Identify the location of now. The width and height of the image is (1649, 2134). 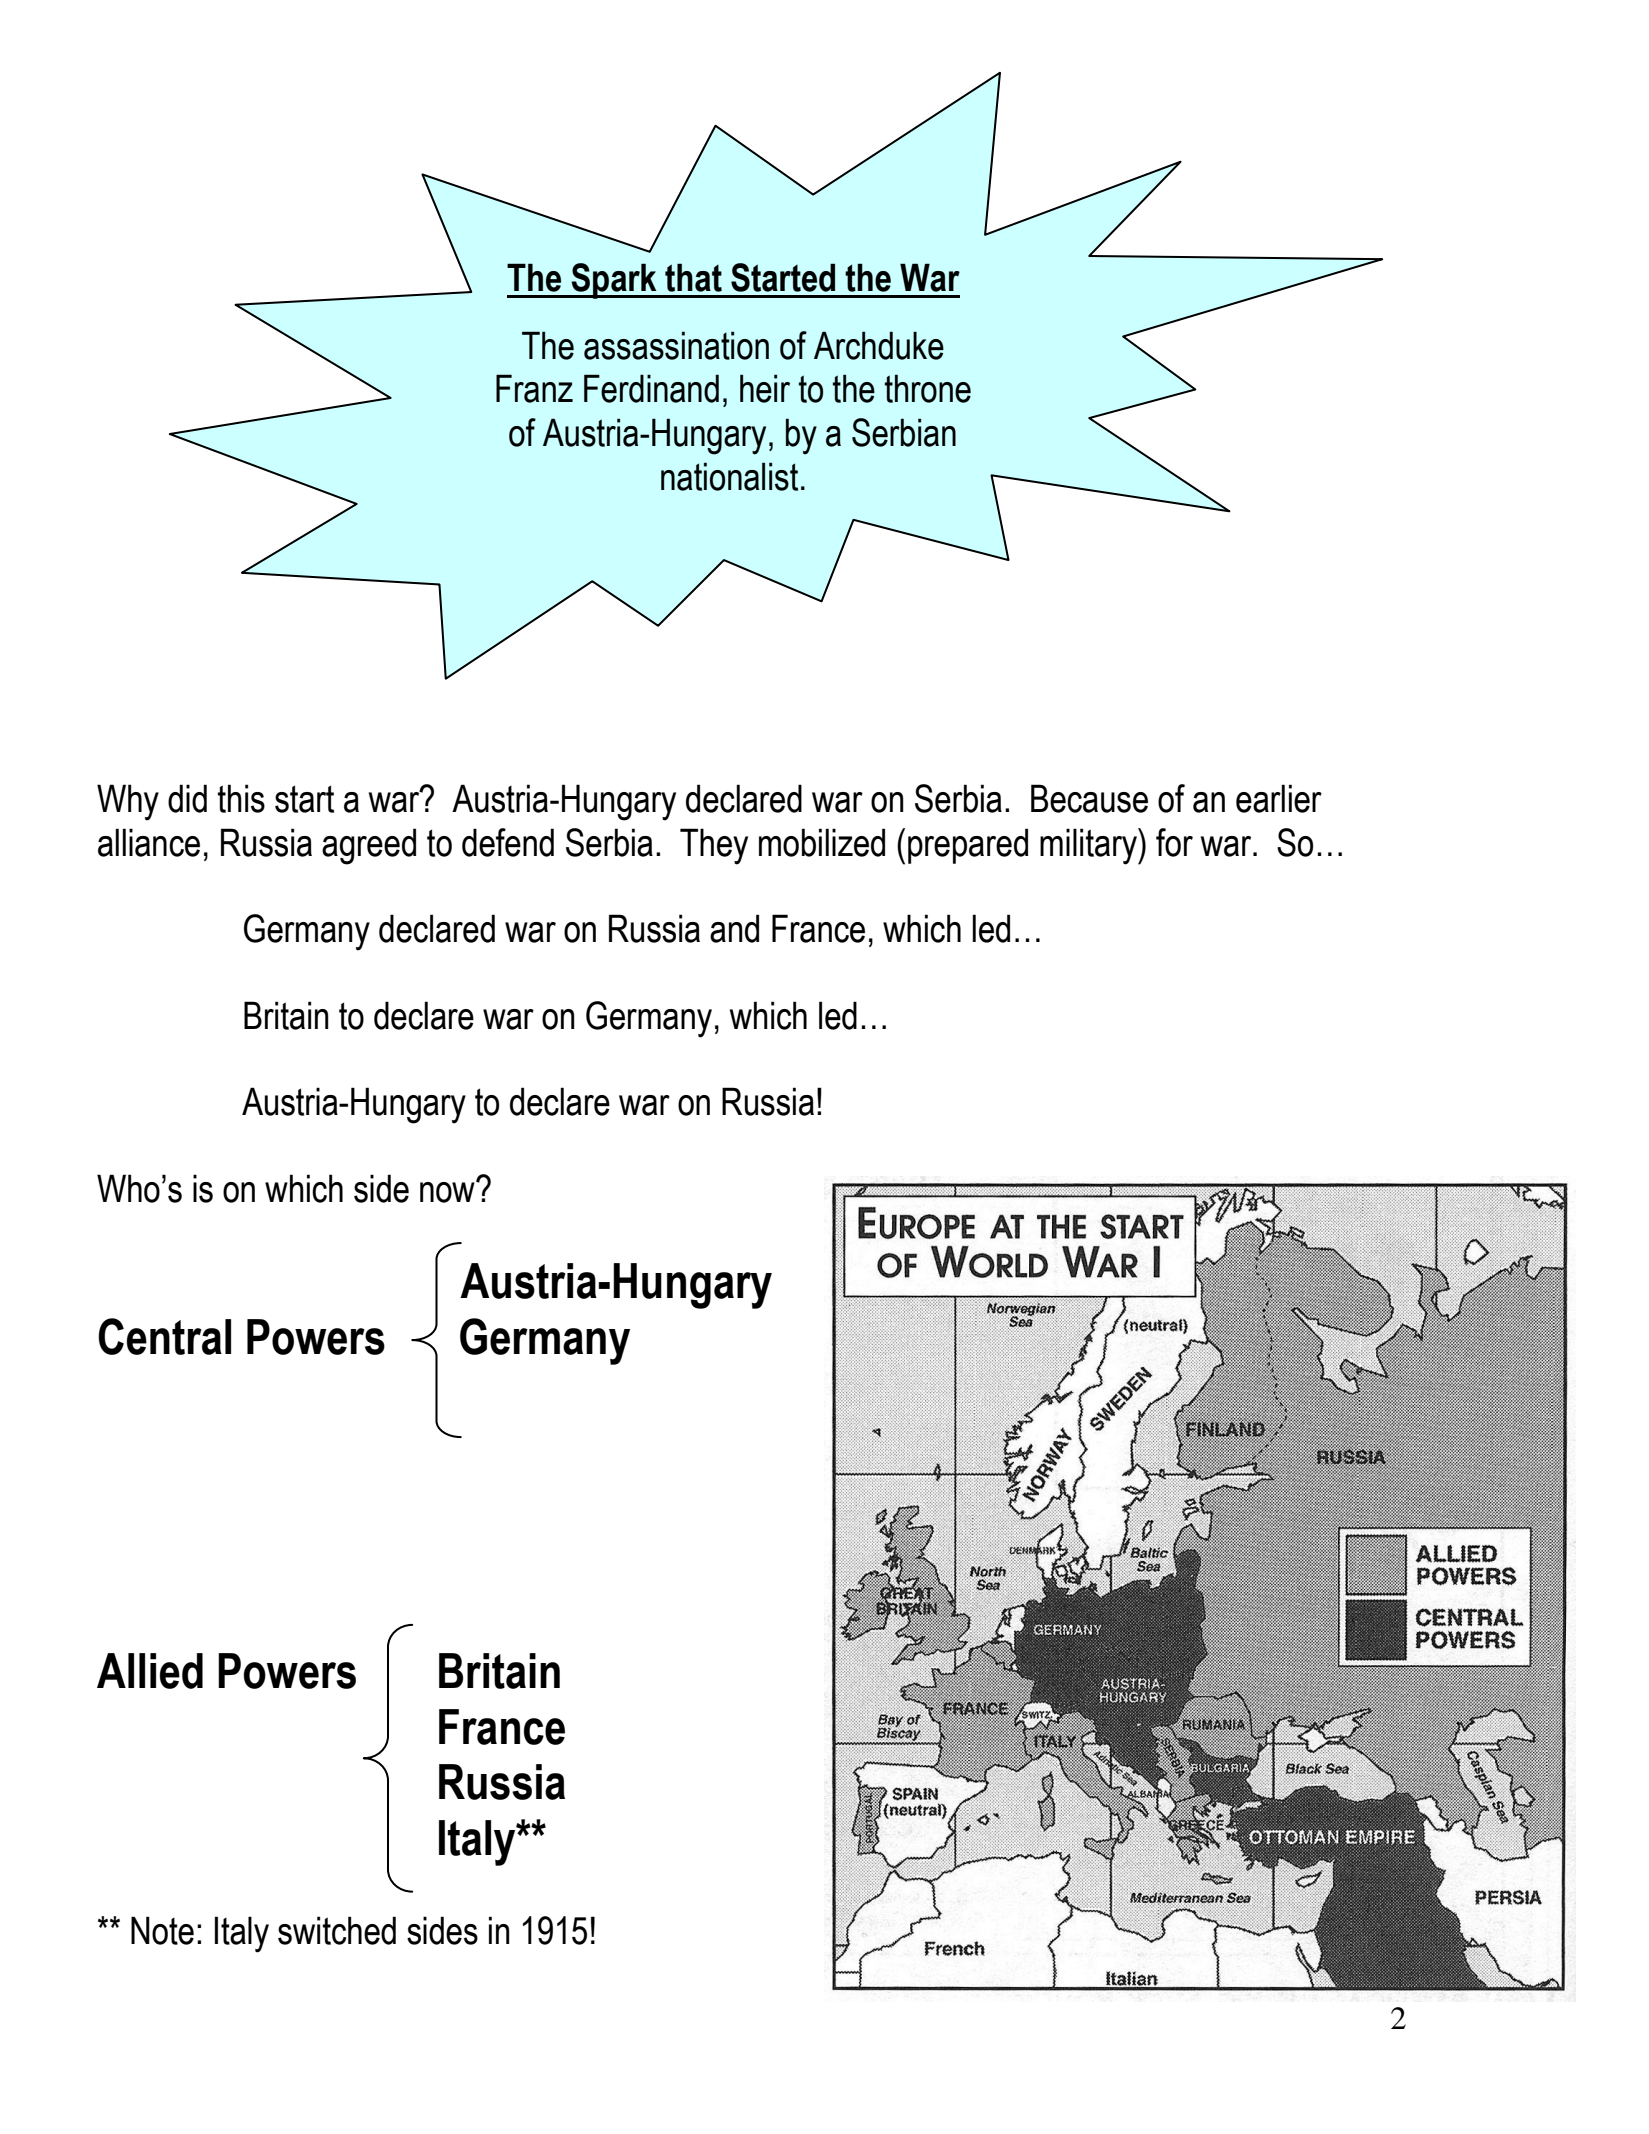
(448, 1191).
